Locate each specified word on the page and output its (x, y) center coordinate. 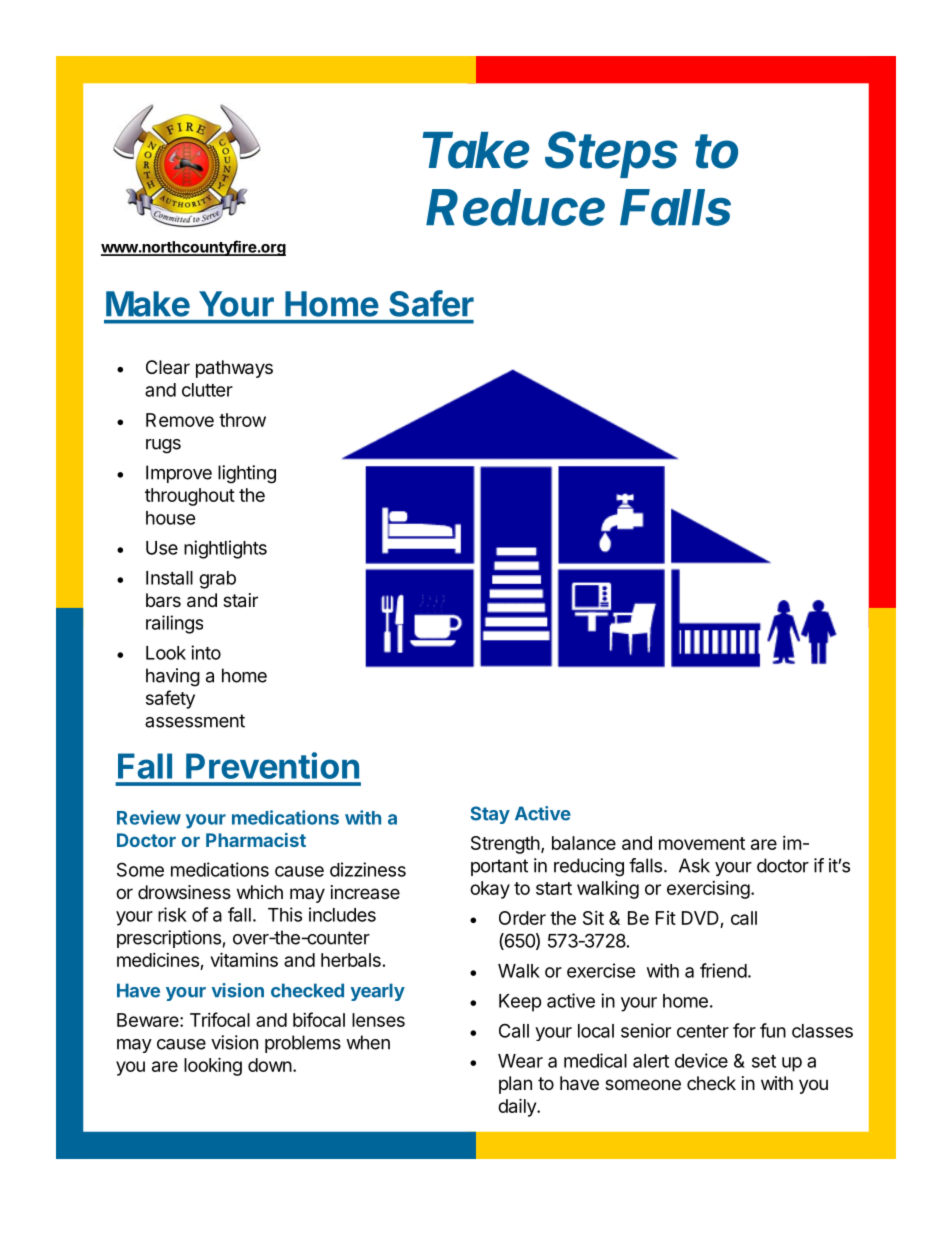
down (270, 1065)
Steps (611, 154)
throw (242, 420)
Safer (431, 303)
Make (148, 304)
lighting (247, 474)
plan (515, 1085)
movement (702, 843)
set (764, 1061)
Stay (490, 815)
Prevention (272, 765)
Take (476, 150)
